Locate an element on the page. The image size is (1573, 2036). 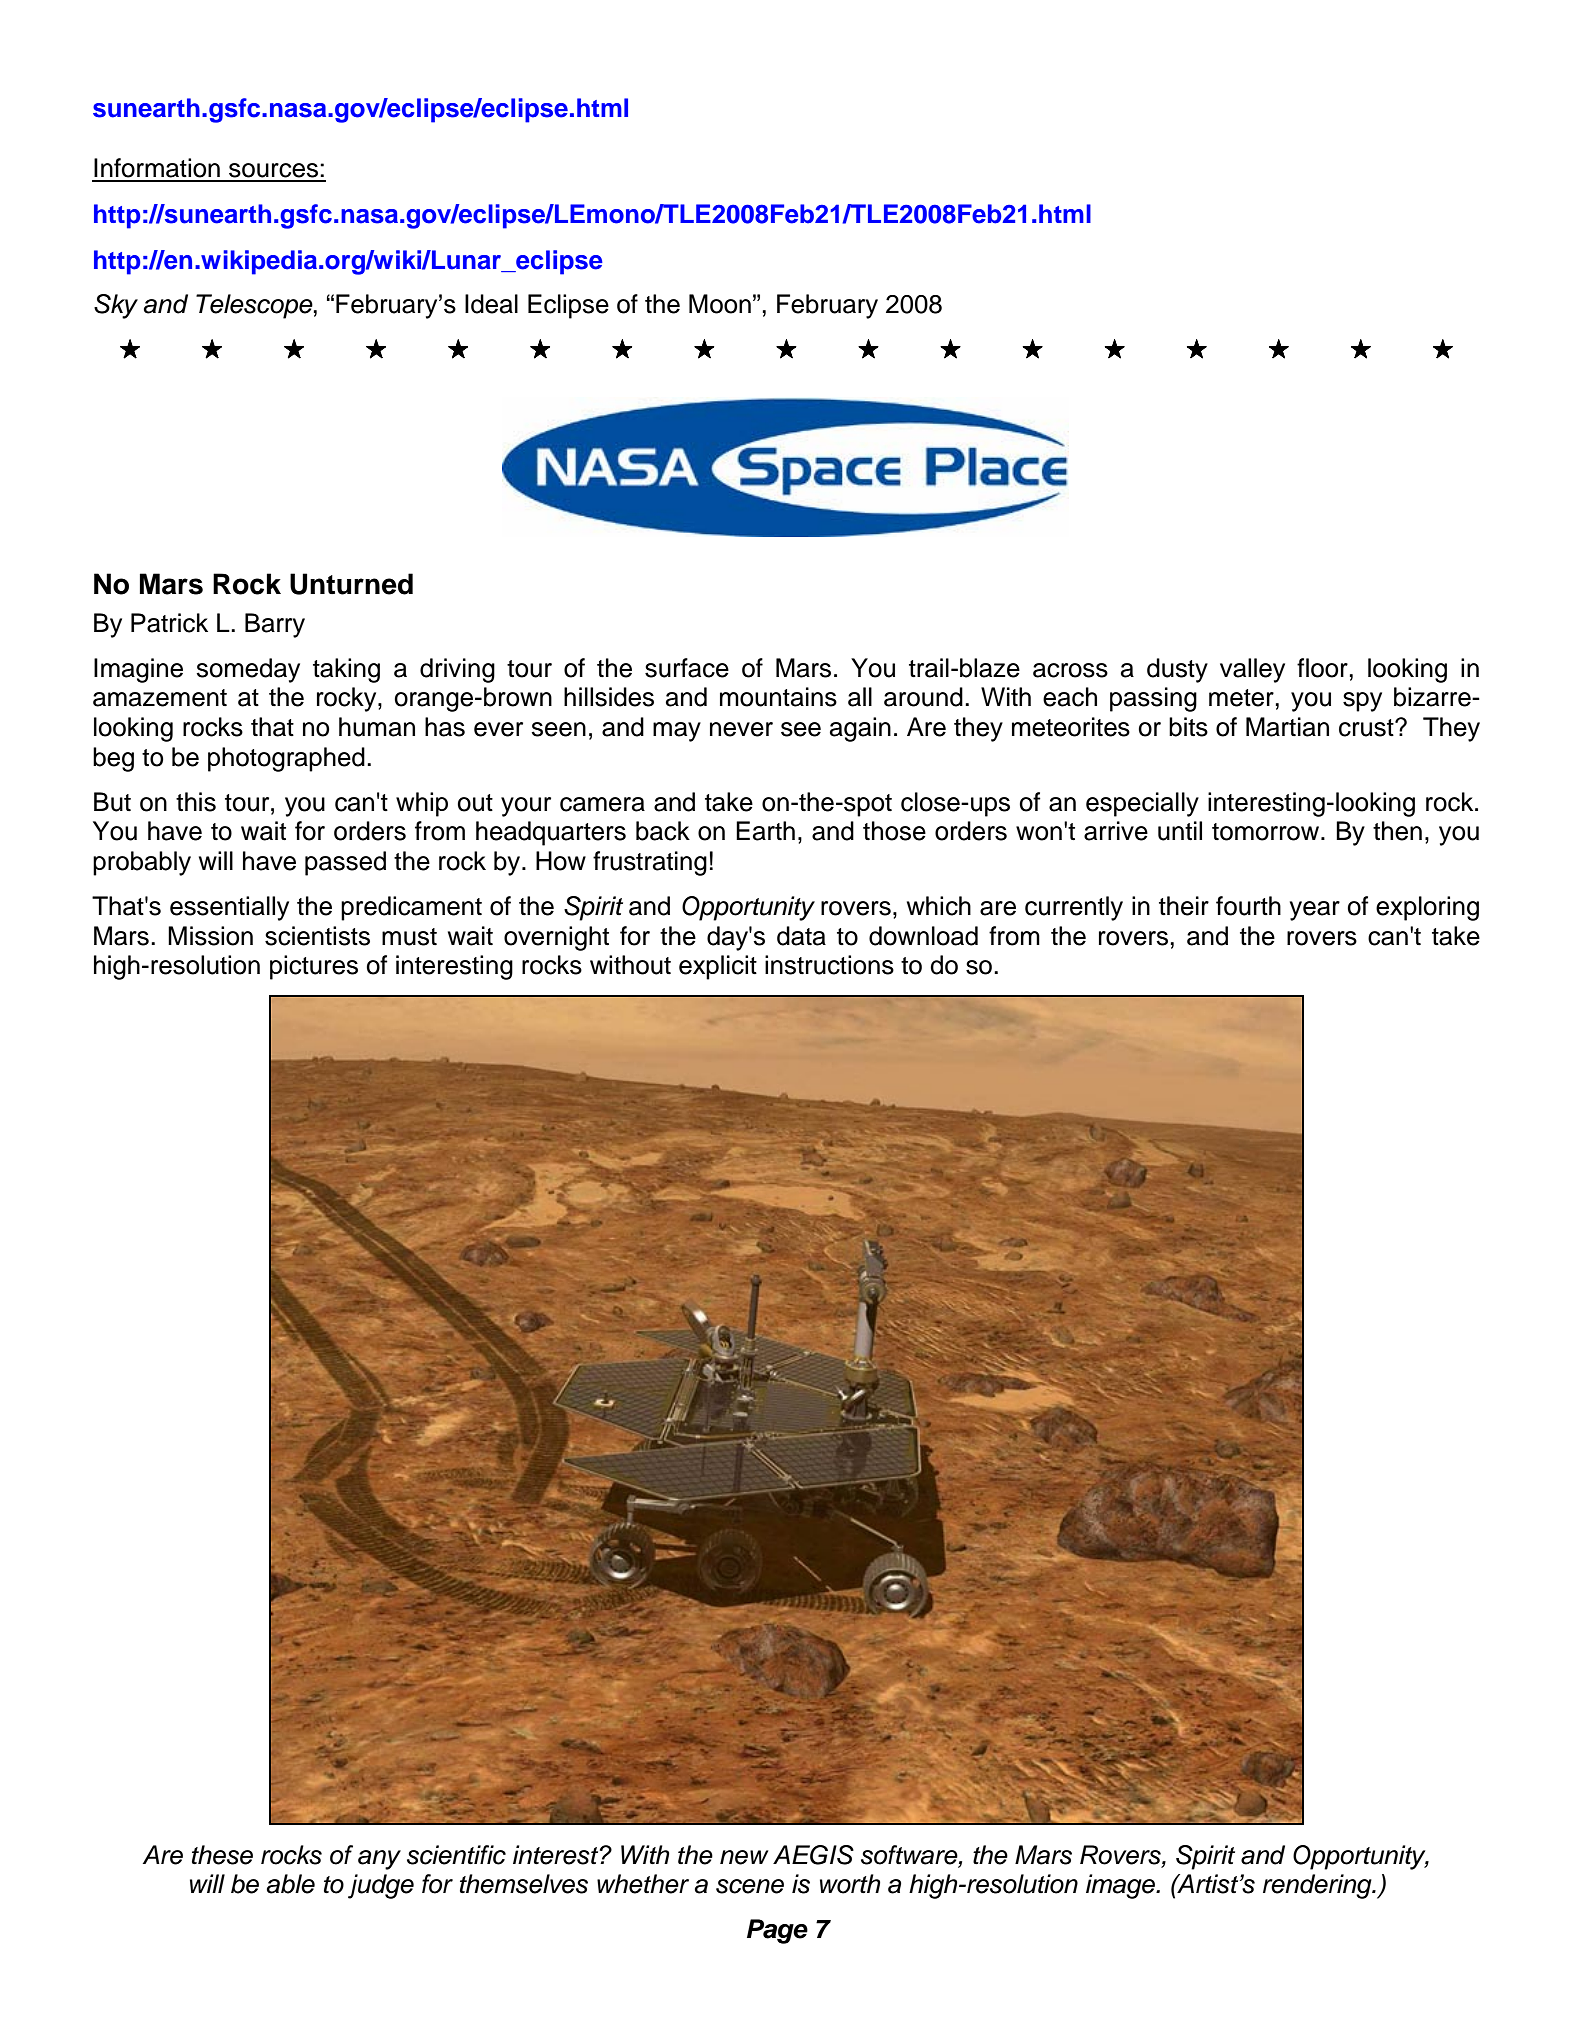
Moon is located at coordinates (720, 304).
